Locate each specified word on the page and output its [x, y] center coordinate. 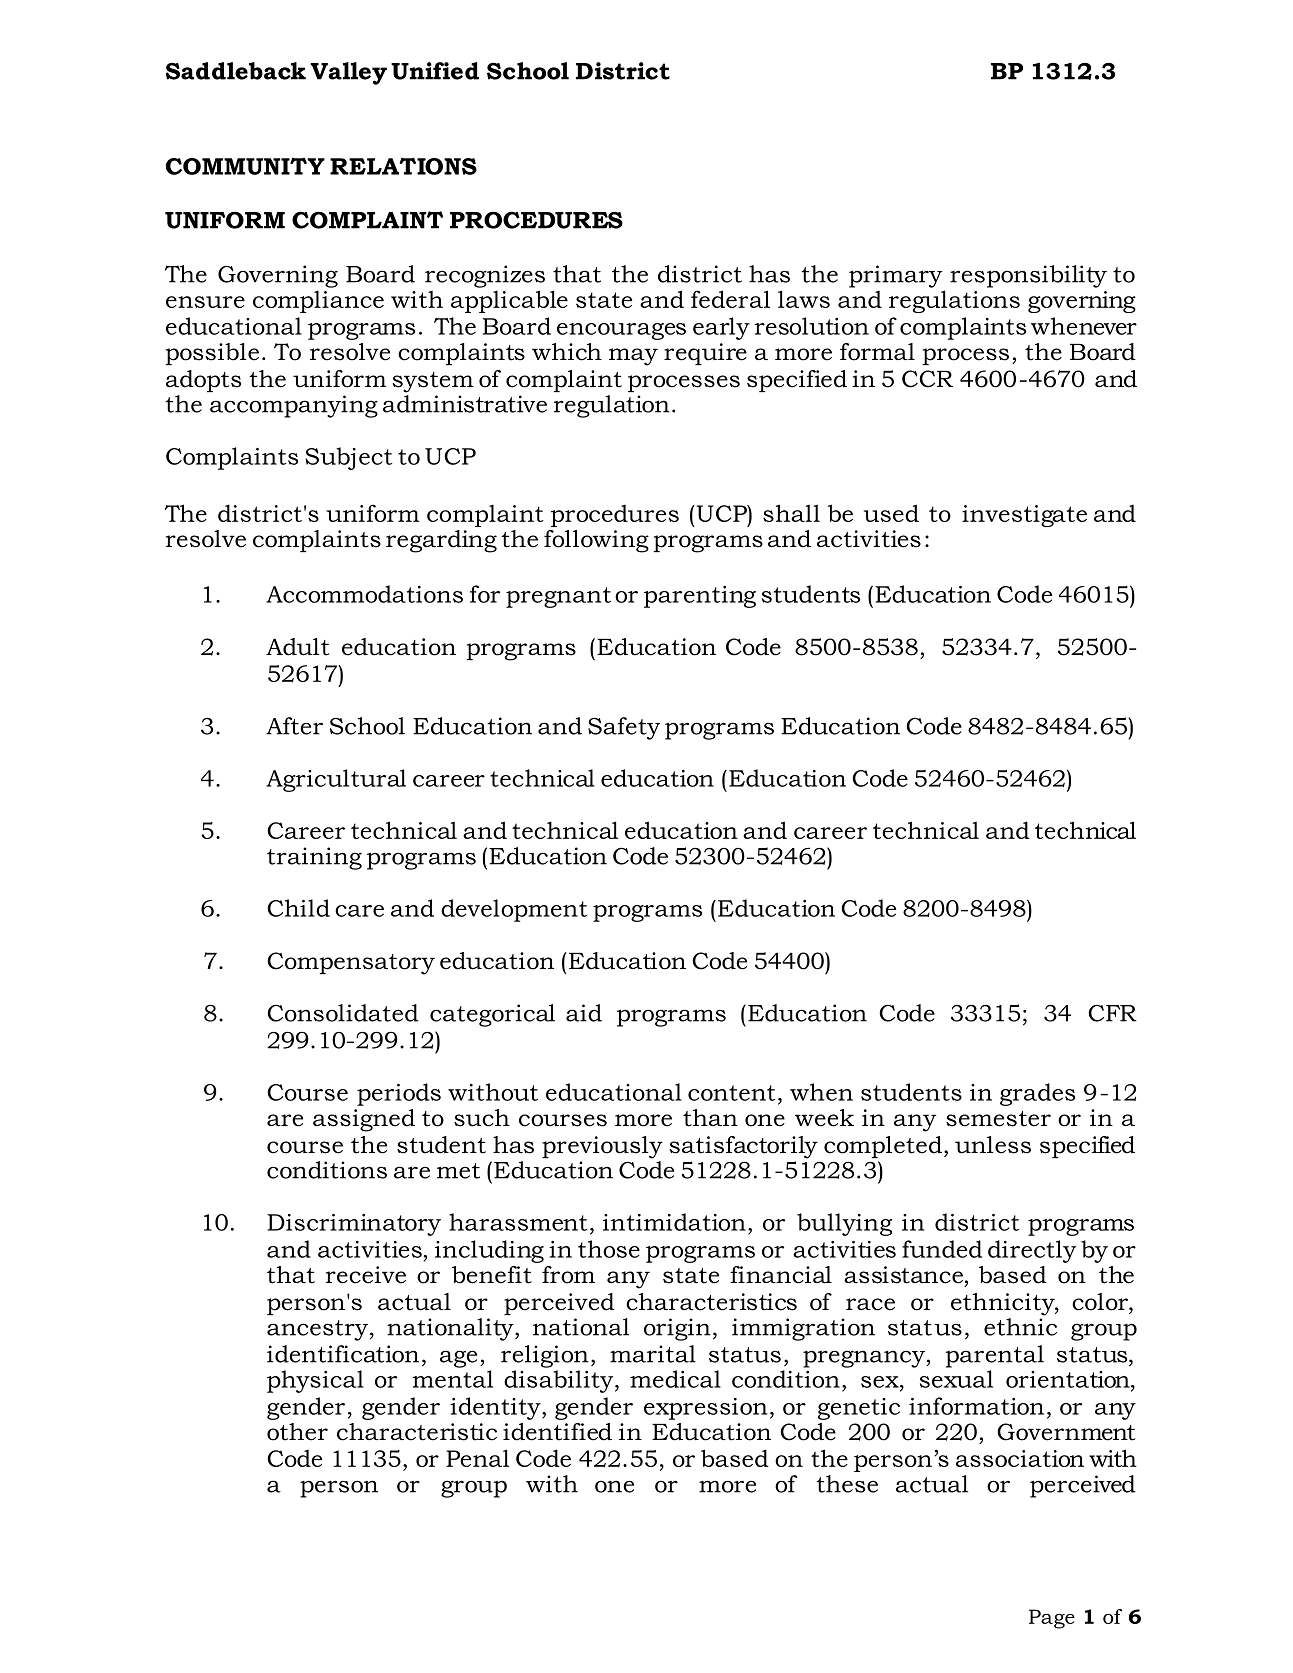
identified [557, 1432]
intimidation [674, 1222]
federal [730, 299]
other [297, 1432]
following [596, 541]
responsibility [1028, 276]
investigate [1024, 516]
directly [1032, 1251]
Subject [348, 458]
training [314, 858]
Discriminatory [354, 1225]
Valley [348, 73]
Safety [624, 728]
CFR [1112, 1013]
